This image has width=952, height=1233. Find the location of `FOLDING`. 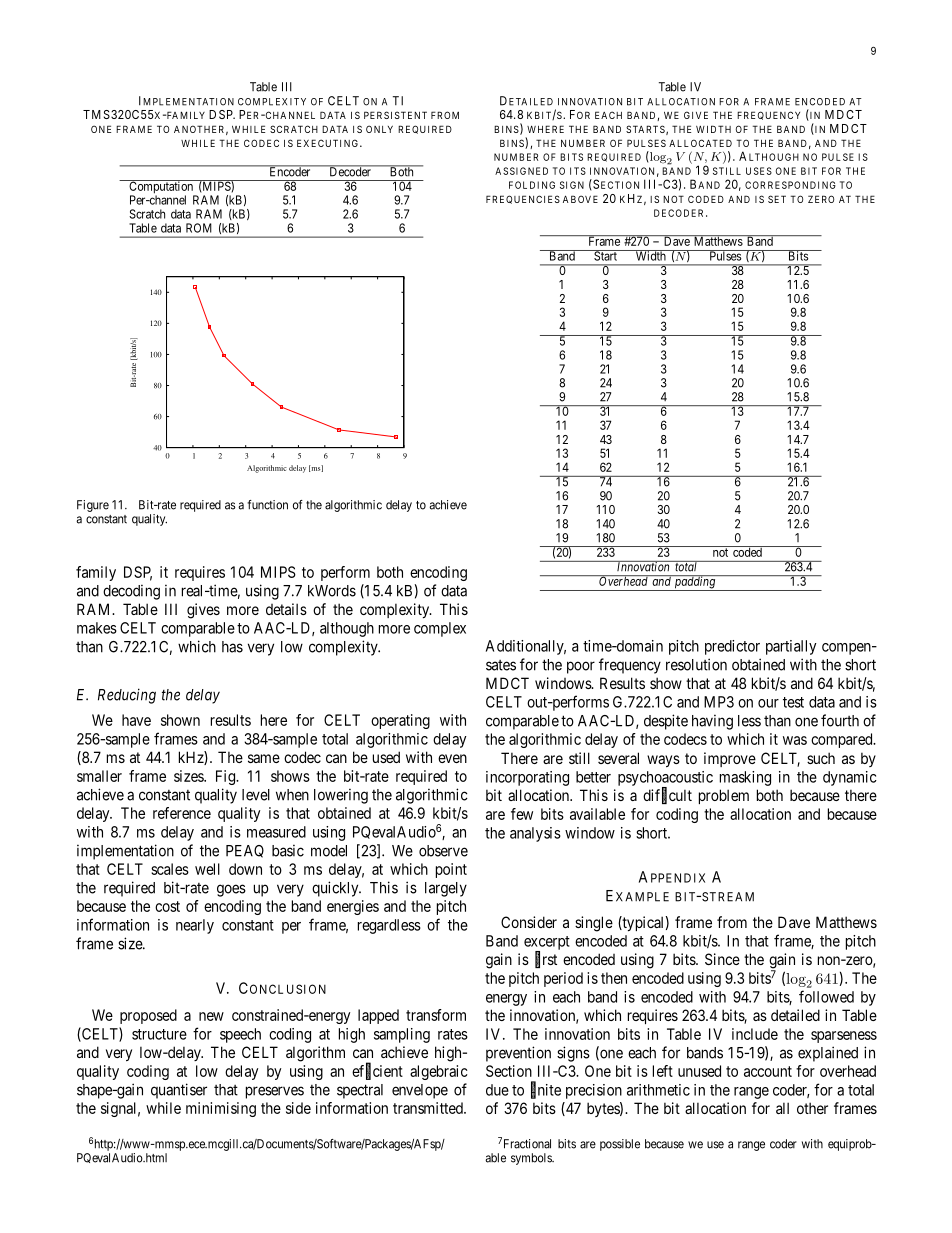

FOLDING is located at coordinates (532, 185).
